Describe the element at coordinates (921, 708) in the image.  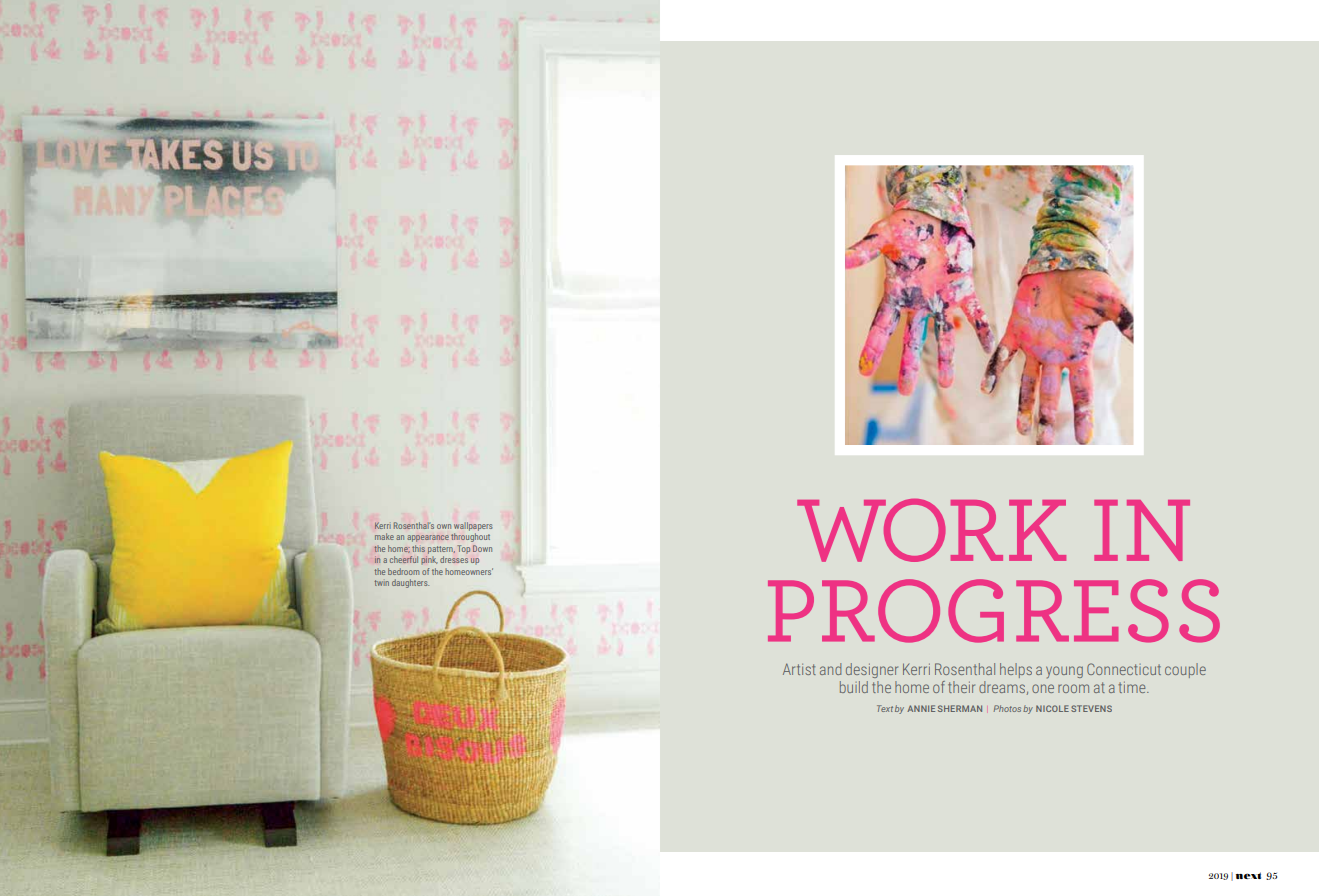
I see `ANNIE` at that location.
